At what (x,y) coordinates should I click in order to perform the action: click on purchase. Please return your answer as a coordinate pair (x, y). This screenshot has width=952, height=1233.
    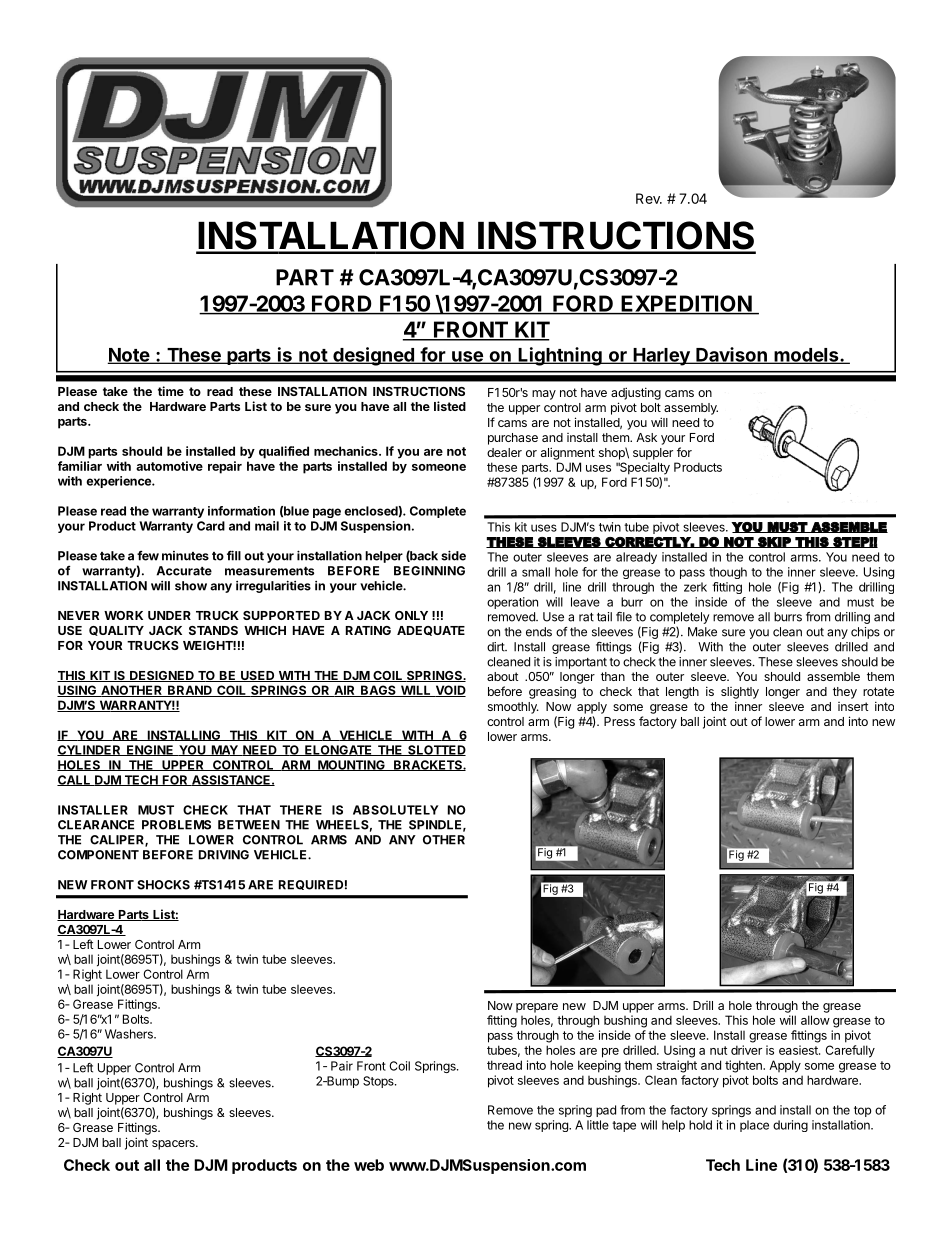
    Looking at the image, I should click on (513, 439).
